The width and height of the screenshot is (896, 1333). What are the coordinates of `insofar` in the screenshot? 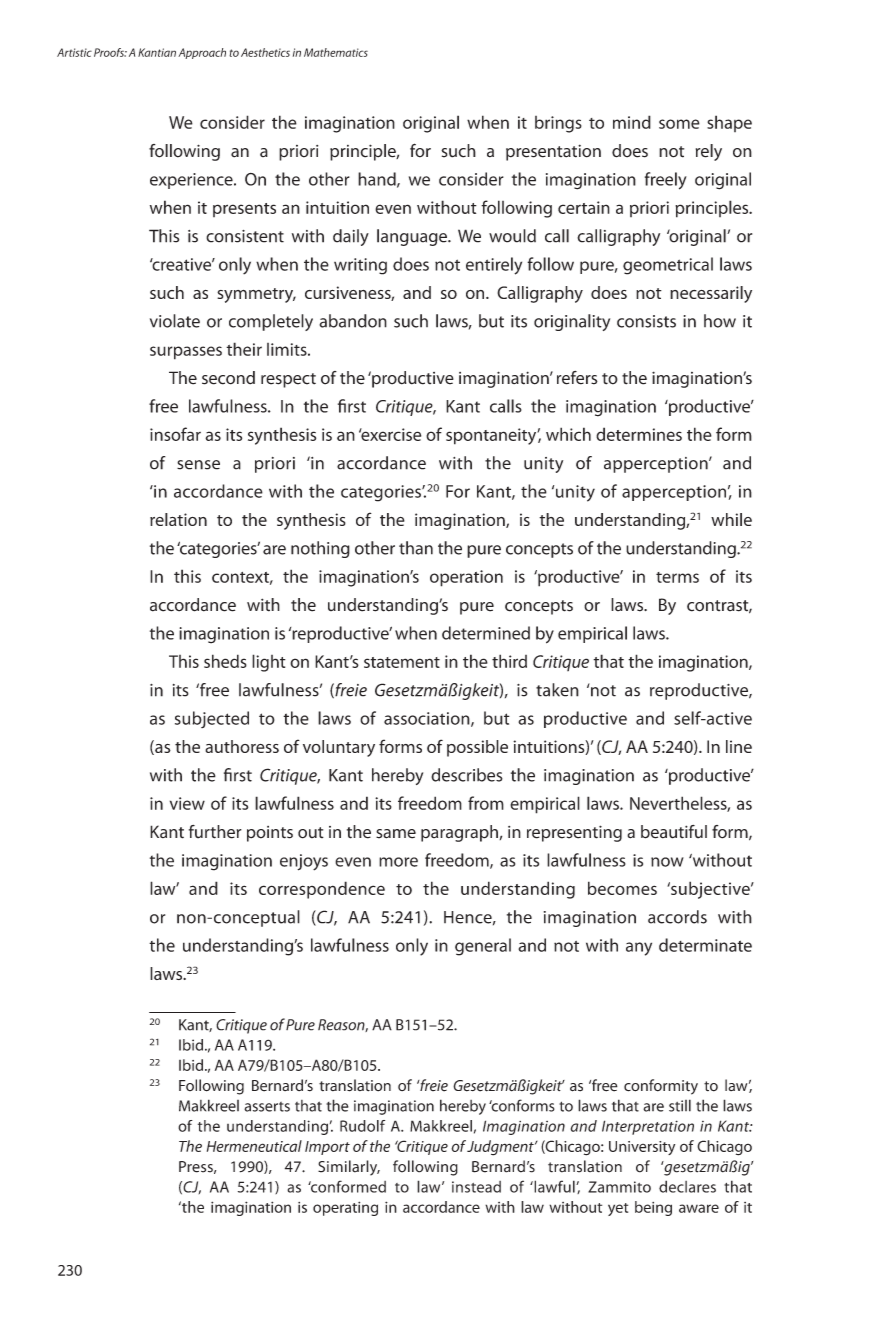 It's located at (175, 434).
